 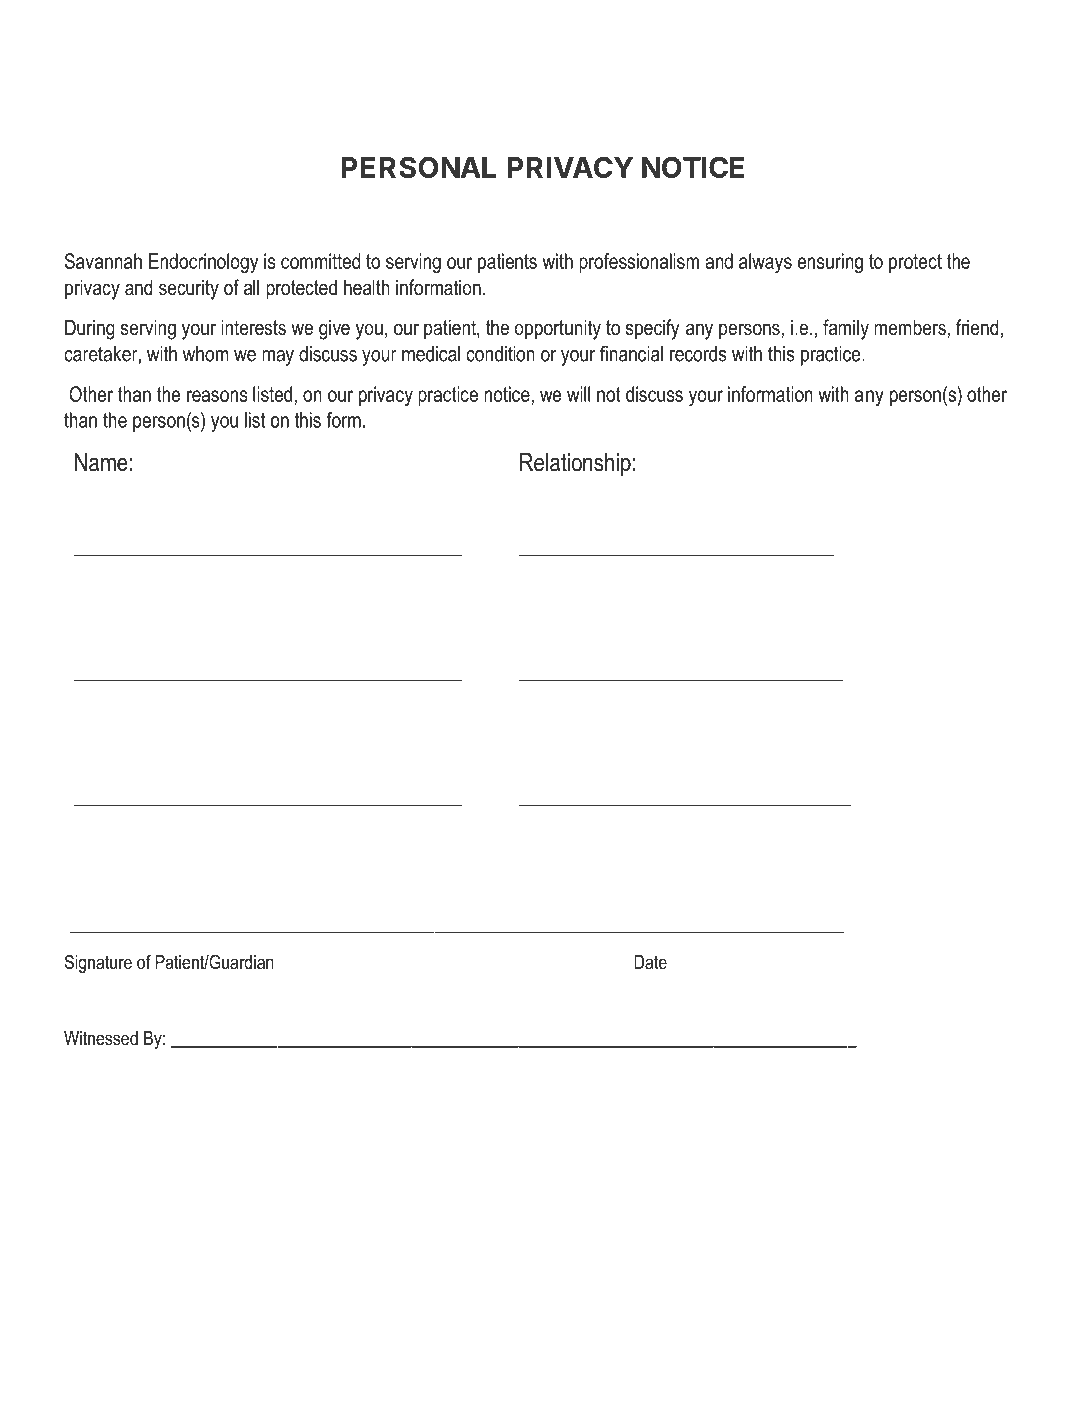 What do you see at coordinates (830, 263) in the screenshot?
I see `ensuring` at bounding box center [830, 263].
